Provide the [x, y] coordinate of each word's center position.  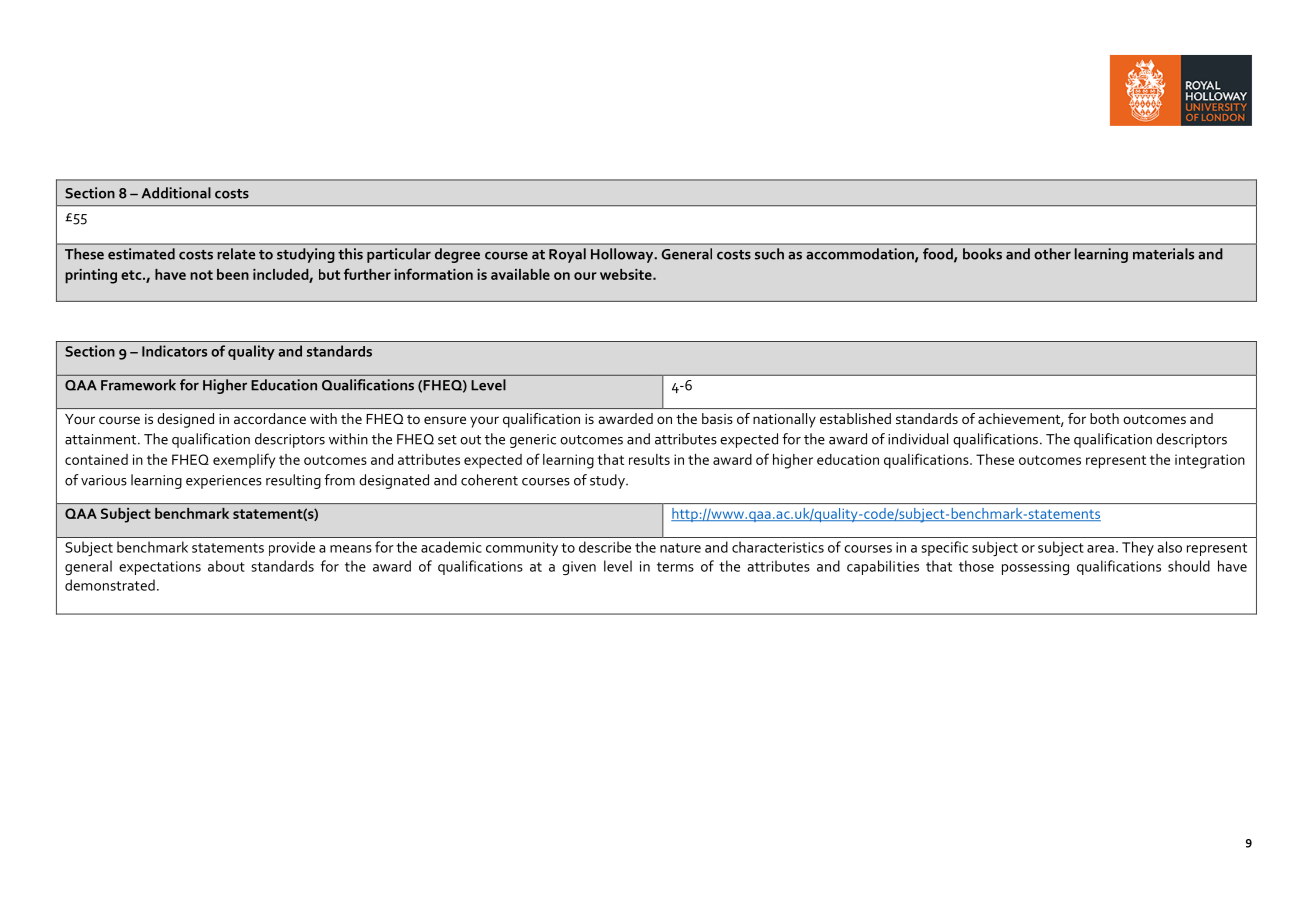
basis [717, 418]
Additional [176, 193]
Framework [138, 385]
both [1104, 418]
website [627, 274]
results [649, 459]
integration [1210, 461]
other [1052, 254]
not [201, 275]
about [226, 566]
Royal [567, 255]
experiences [224, 482]
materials [1163, 254]
